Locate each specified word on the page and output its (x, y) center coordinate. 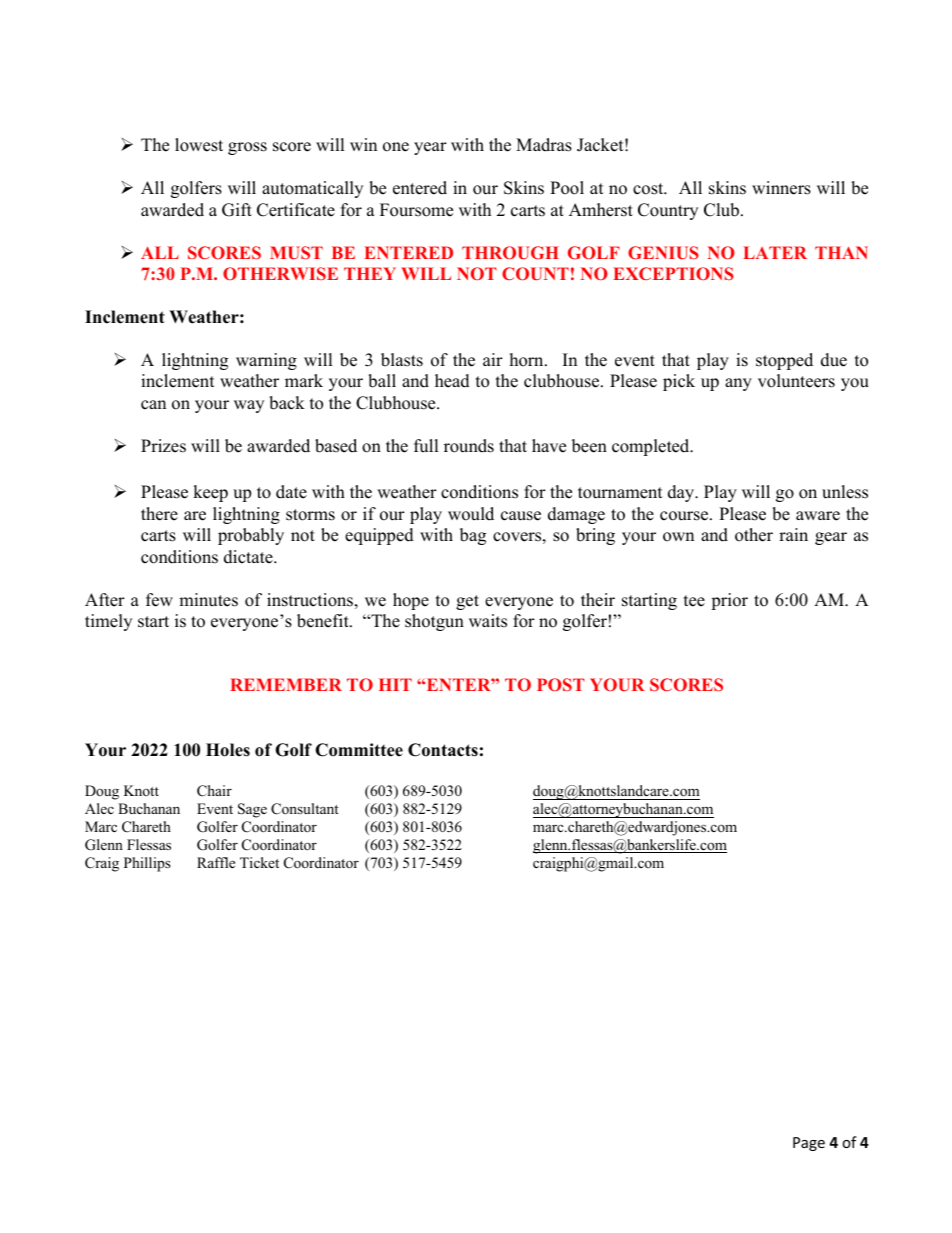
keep (210, 493)
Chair (214, 791)
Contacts (443, 750)
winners (781, 188)
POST (560, 684)
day (682, 493)
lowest (199, 145)
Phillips (147, 864)
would (471, 514)
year (430, 148)
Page (809, 1144)
